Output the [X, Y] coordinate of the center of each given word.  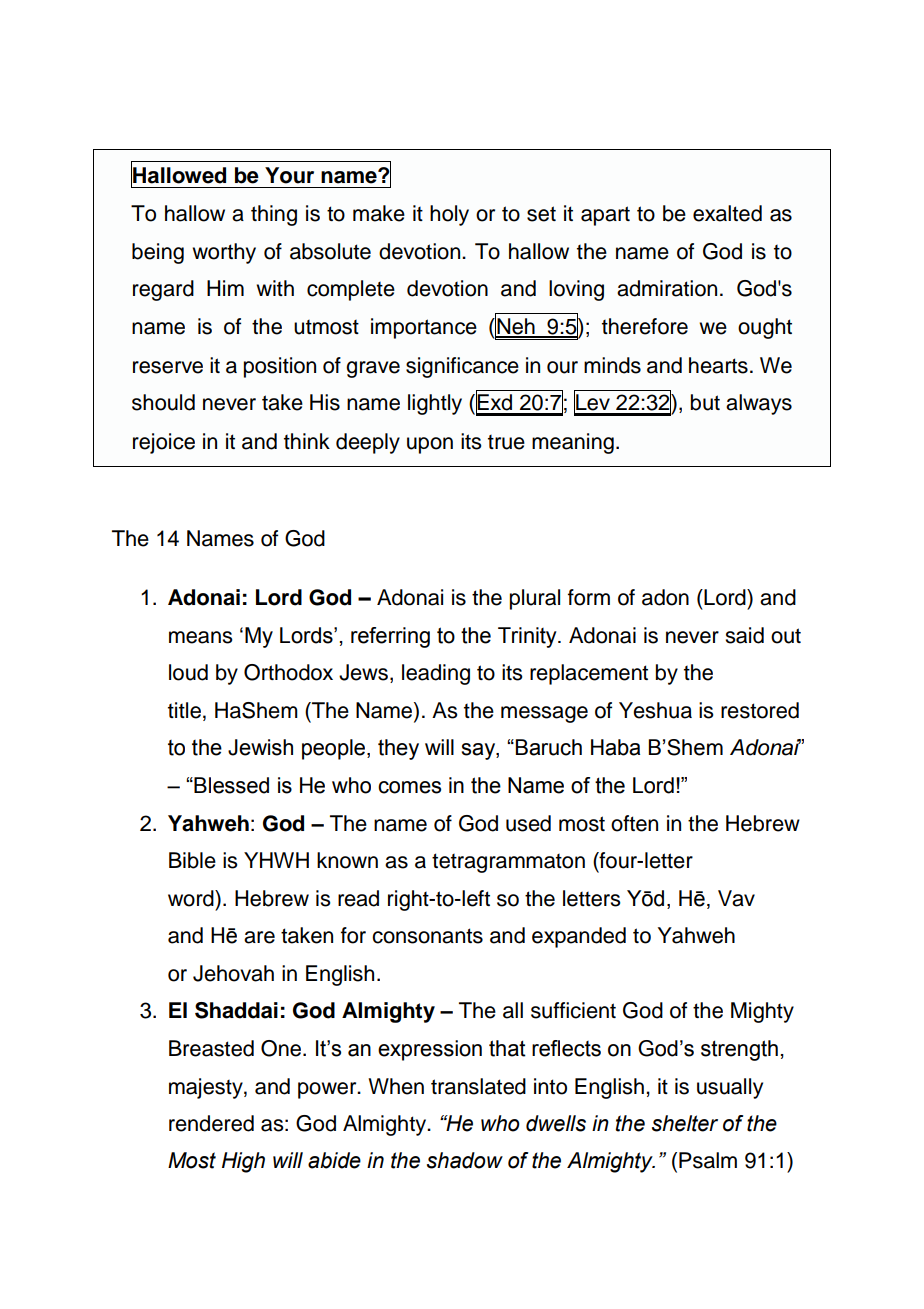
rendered [211, 1123]
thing [274, 215]
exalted [727, 213]
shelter [685, 1123]
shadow [465, 1160]
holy [449, 215]
